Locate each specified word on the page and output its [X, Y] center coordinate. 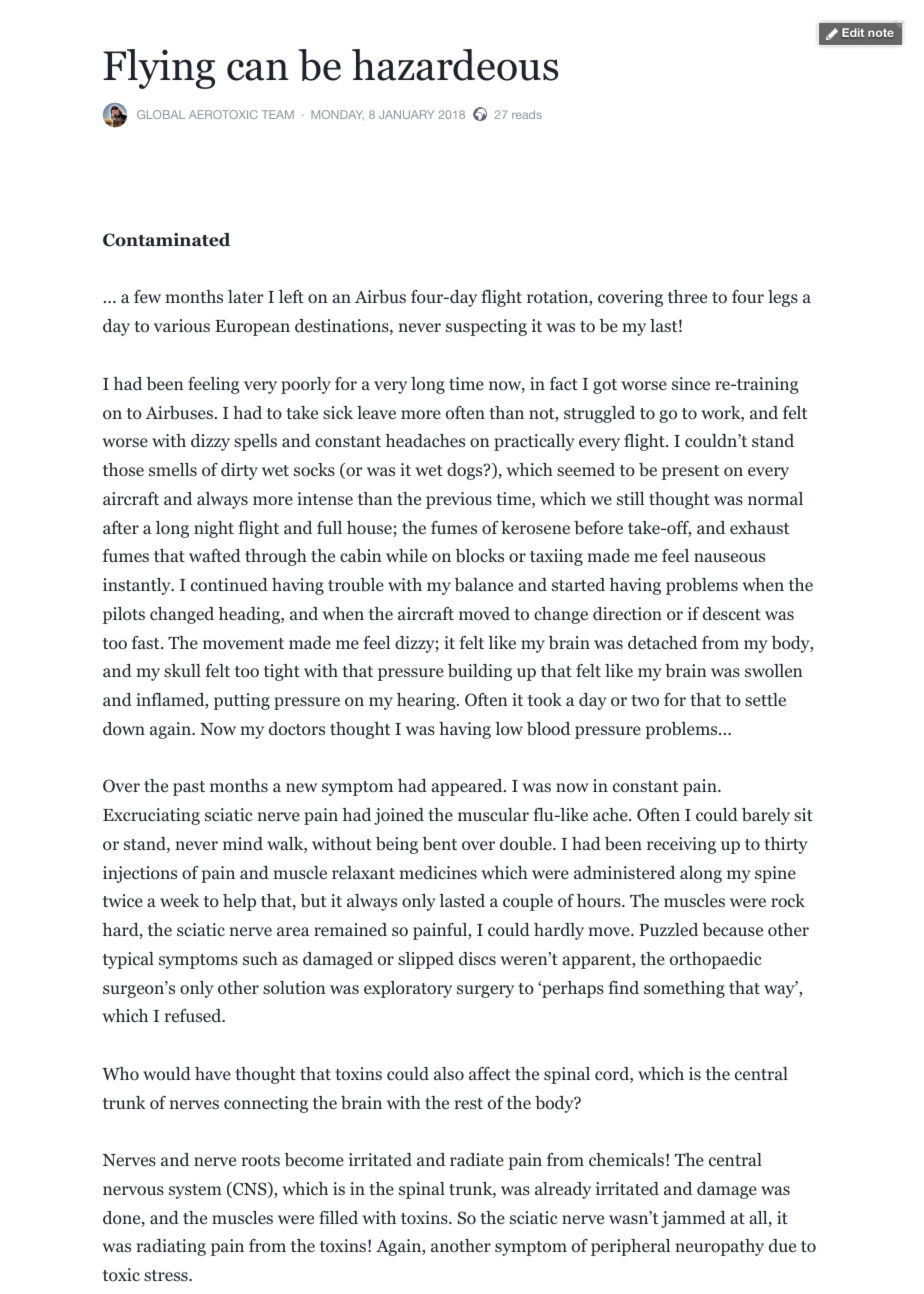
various [182, 325]
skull [182, 670]
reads [527, 114]
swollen [774, 671]
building [480, 672]
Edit [853, 32]
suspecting [486, 327]
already [563, 1190]
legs [783, 298]
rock [788, 901]
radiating [171, 1247]
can [258, 70]
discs [477, 958]
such [260, 958]
